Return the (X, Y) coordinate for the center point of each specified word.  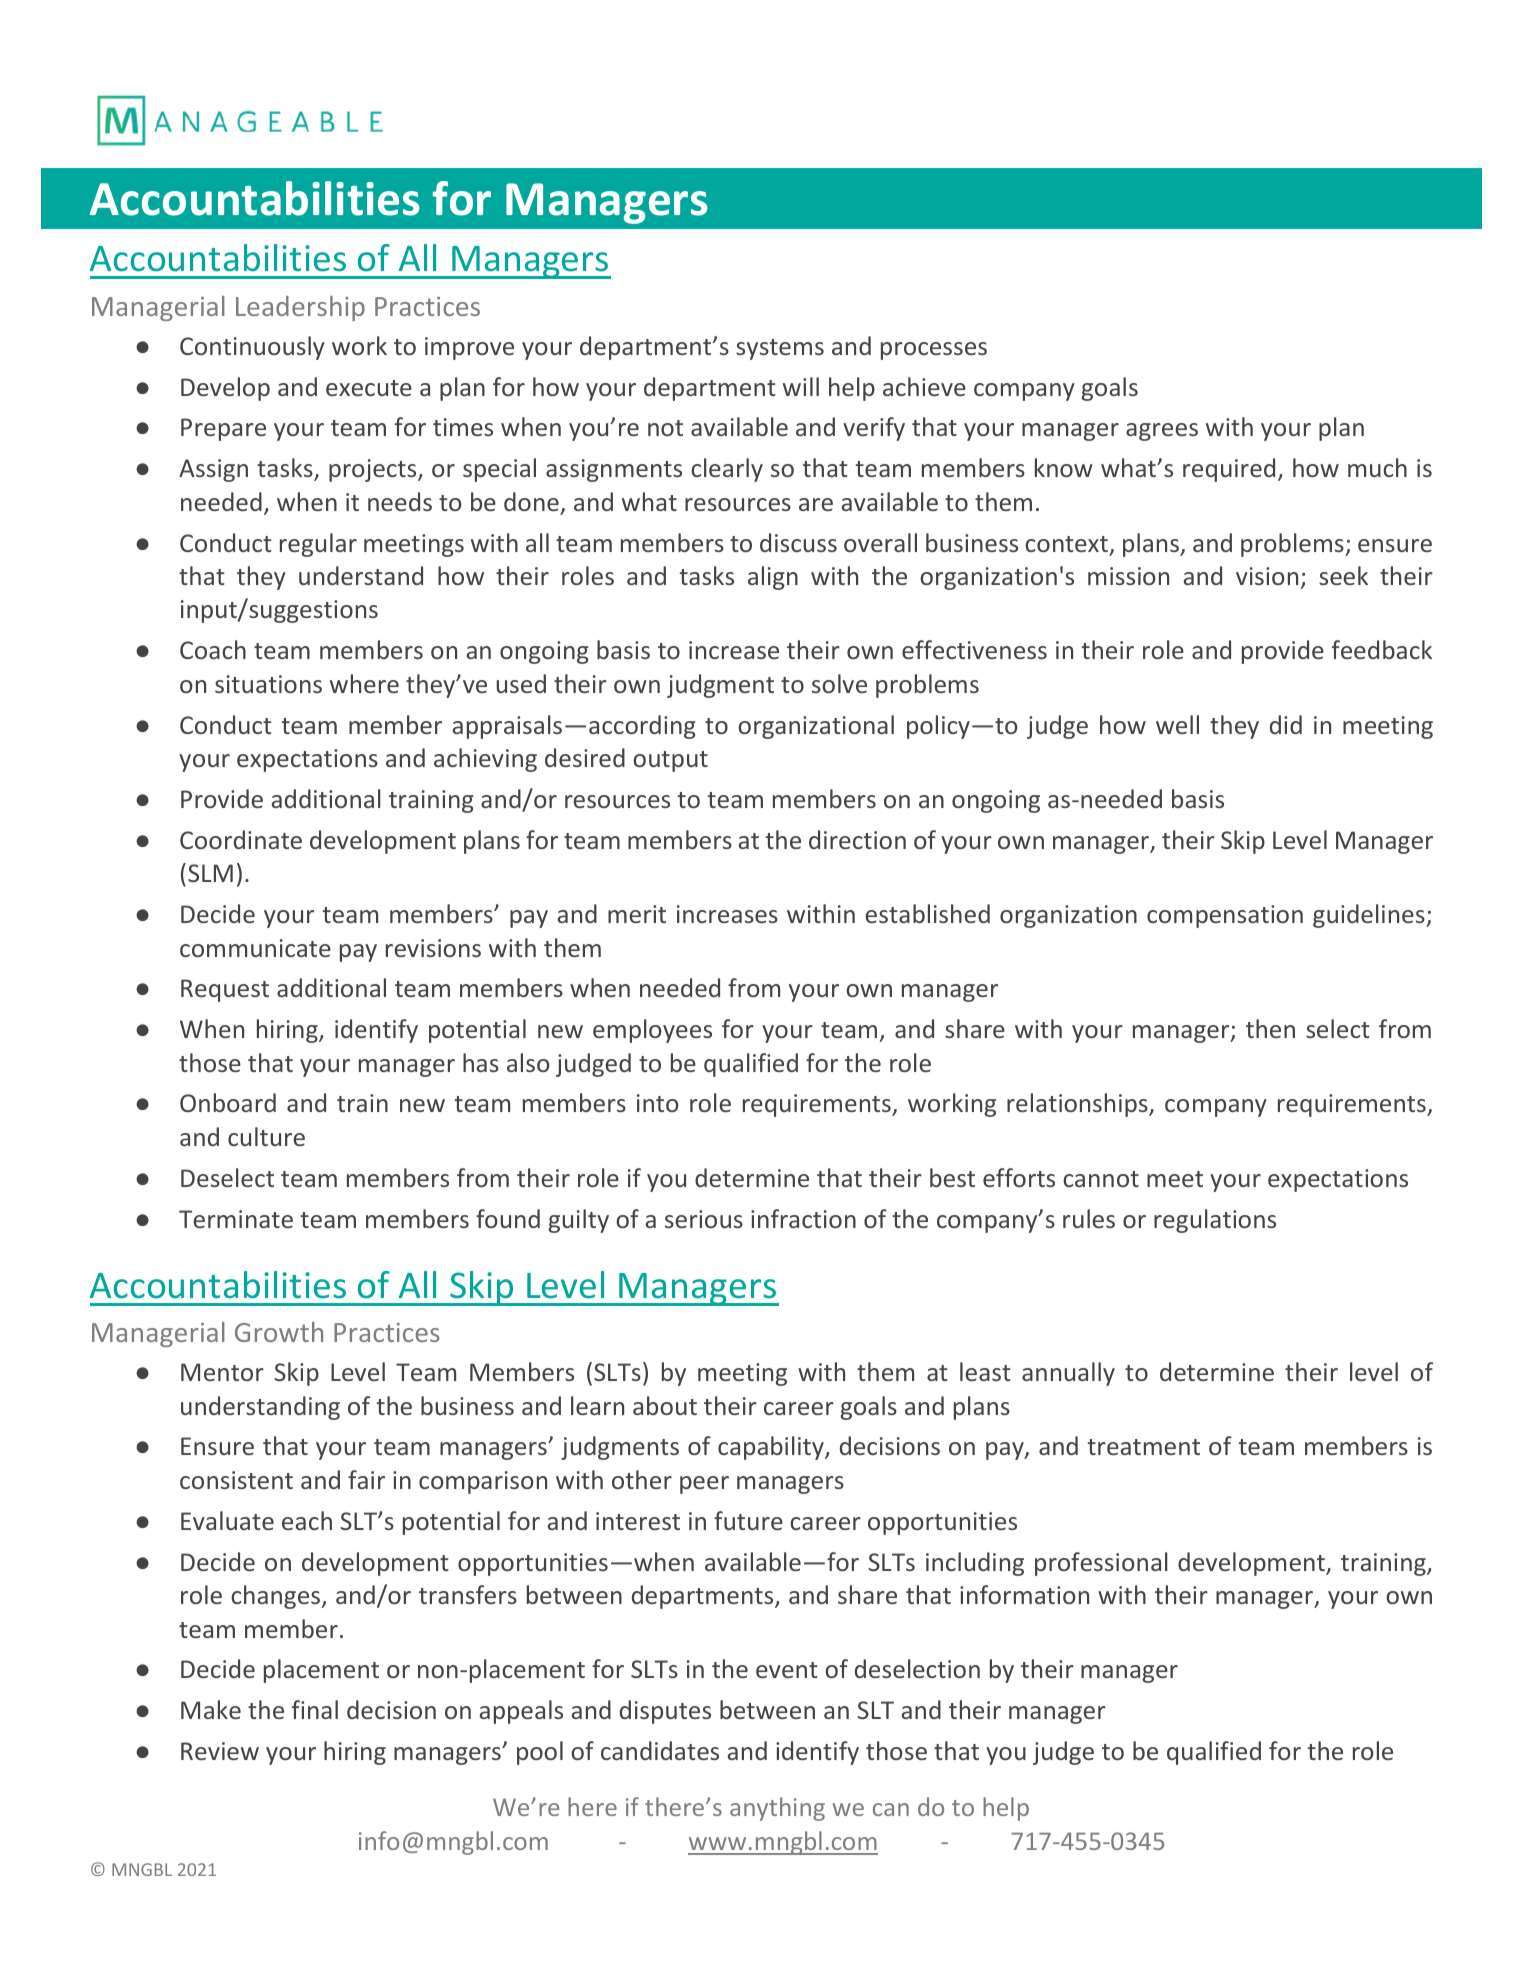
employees (652, 1031)
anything (777, 1809)
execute (369, 388)
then (1270, 1028)
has (481, 1062)
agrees (1162, 432)
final (315, 1709)
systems (780, 349)
